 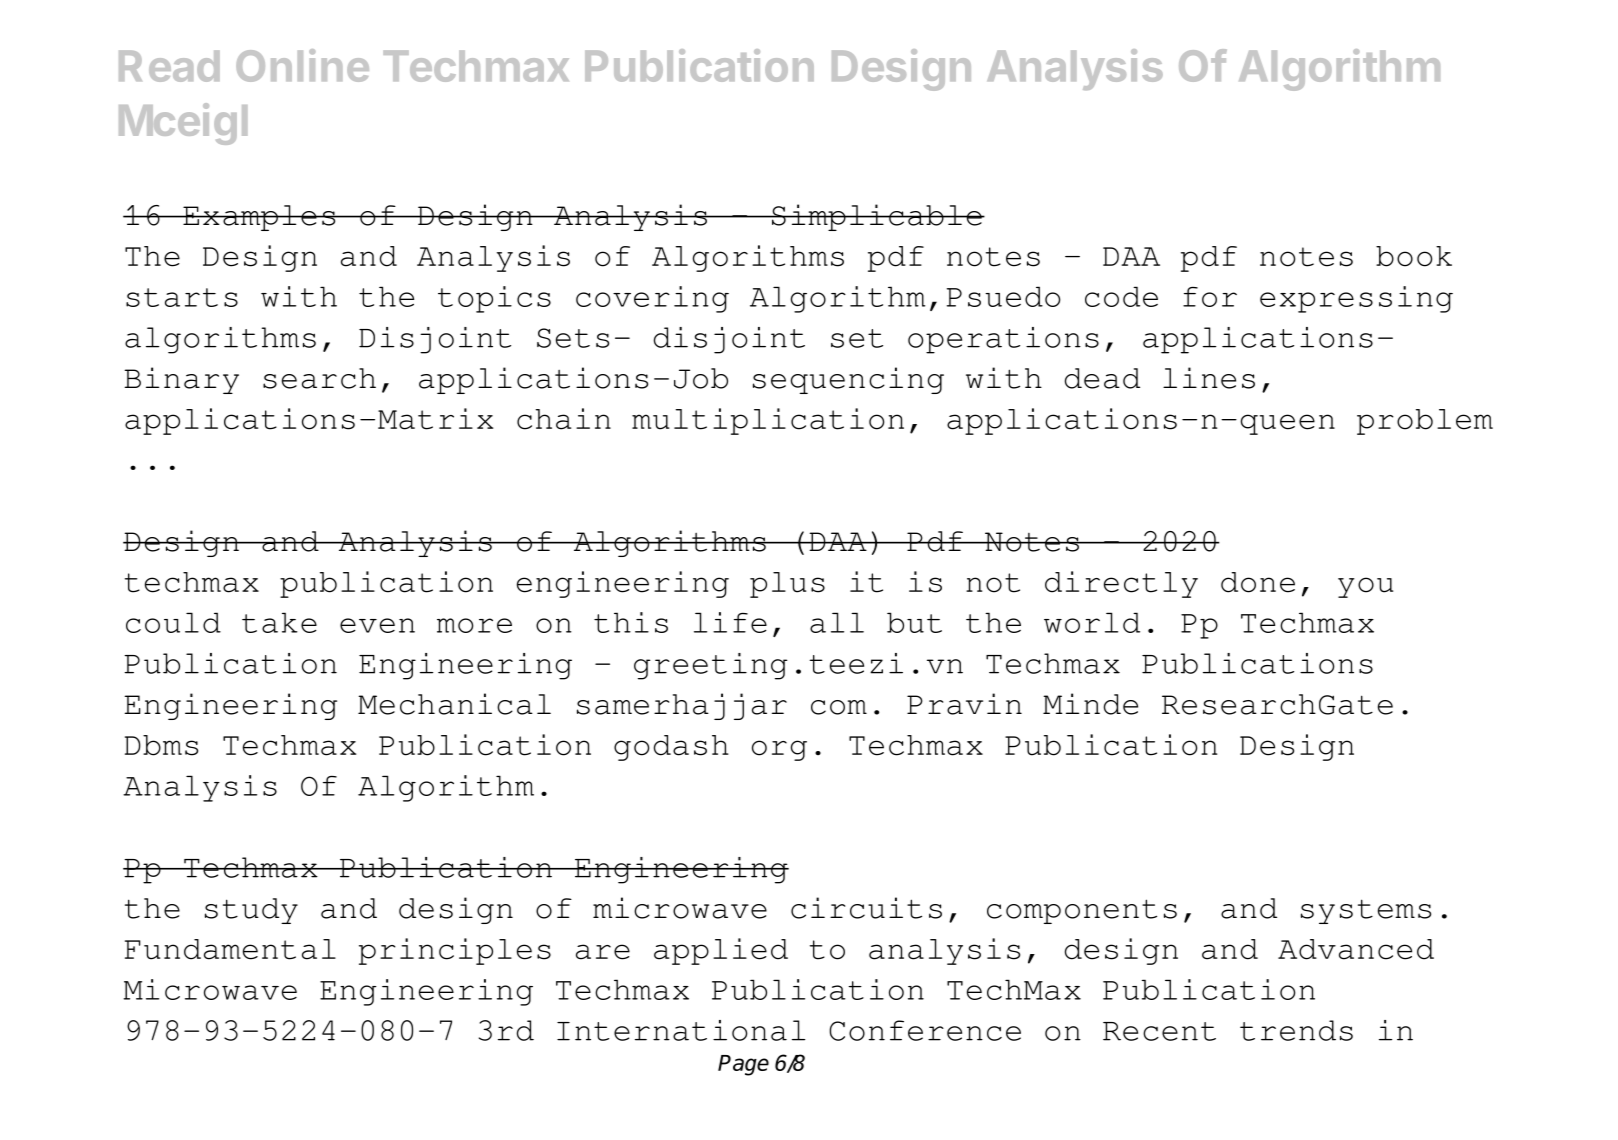 I want to click on plus, so click(x=787, y=585).
